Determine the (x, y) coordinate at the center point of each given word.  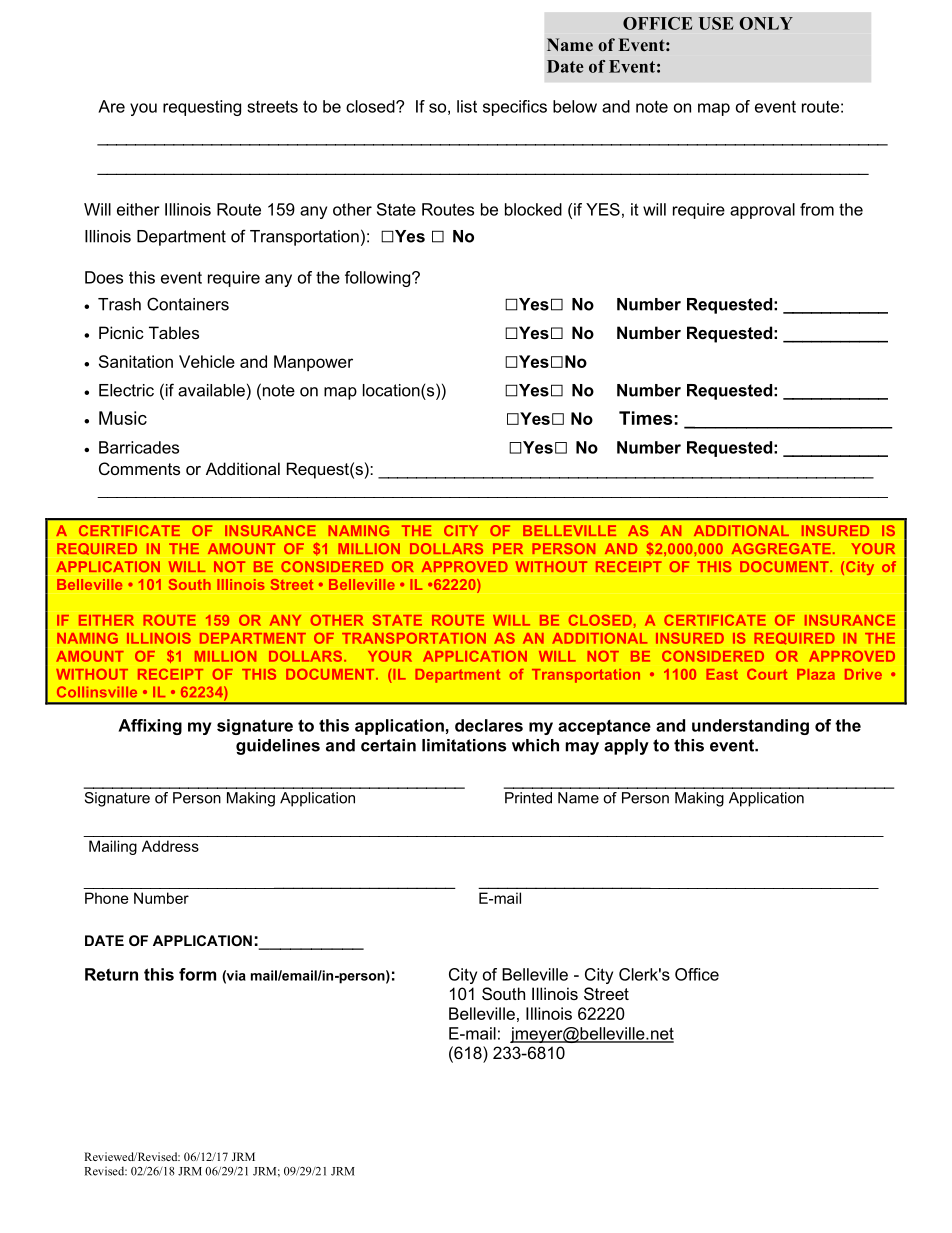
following (379, 279)
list (467, 106)
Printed (528, 798)
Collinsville (97, 692)
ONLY (766, 23)
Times (645, 418)
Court (767, 674)
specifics (515, 108)
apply (626, 747)
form (197, 974)
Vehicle (207, 361)
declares (489, 725)
